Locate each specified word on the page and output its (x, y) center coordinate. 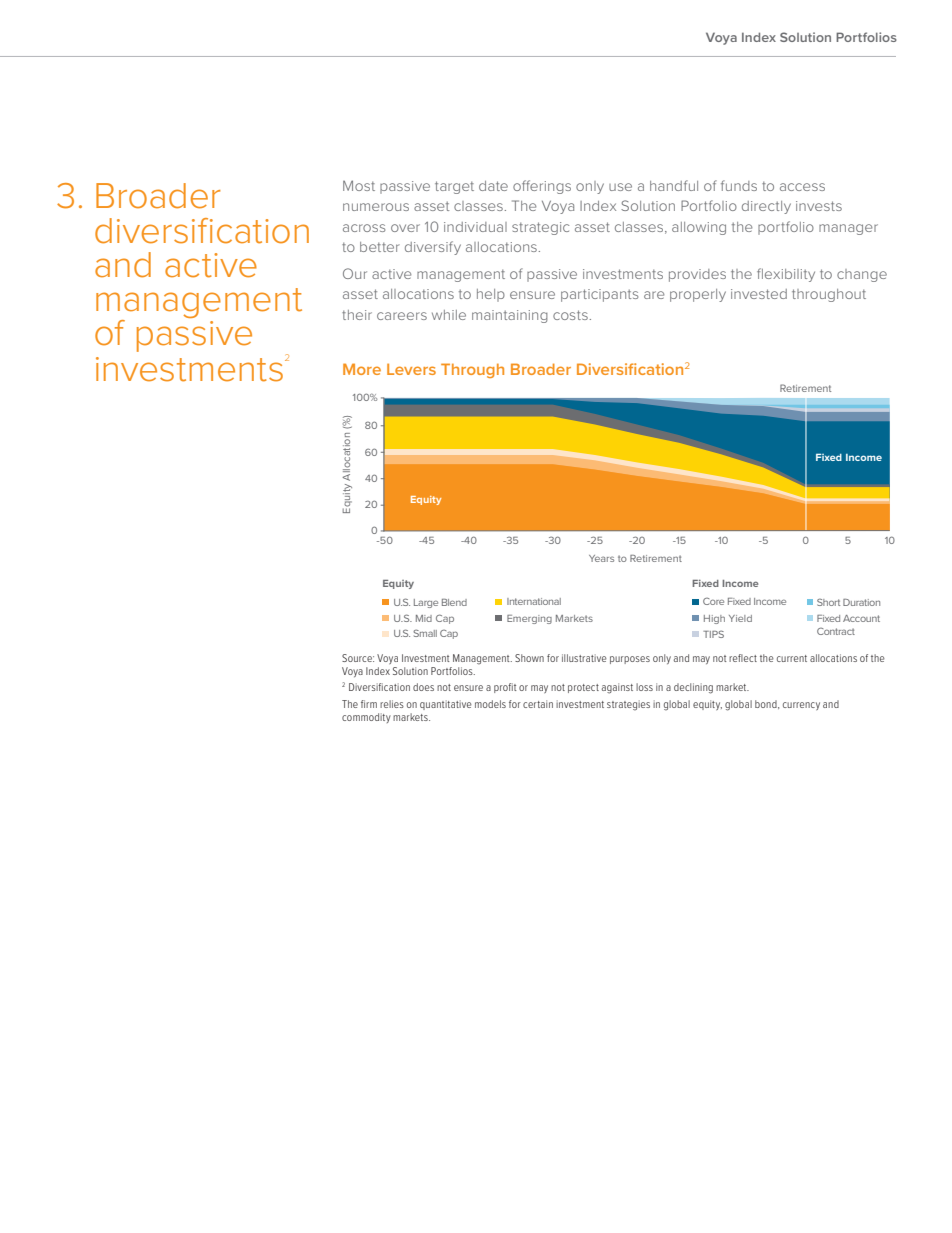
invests (819, 206)
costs (570, 315)
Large (426, 603)
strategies (628, 705)
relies (392, 704)
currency (801, 706)
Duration (861, 602)
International (534, 601)
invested (759, 294)
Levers (411, 369)
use (620, 187)
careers (402, 316)
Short (828, 602)
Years (601, 558)
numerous (376, 207)
